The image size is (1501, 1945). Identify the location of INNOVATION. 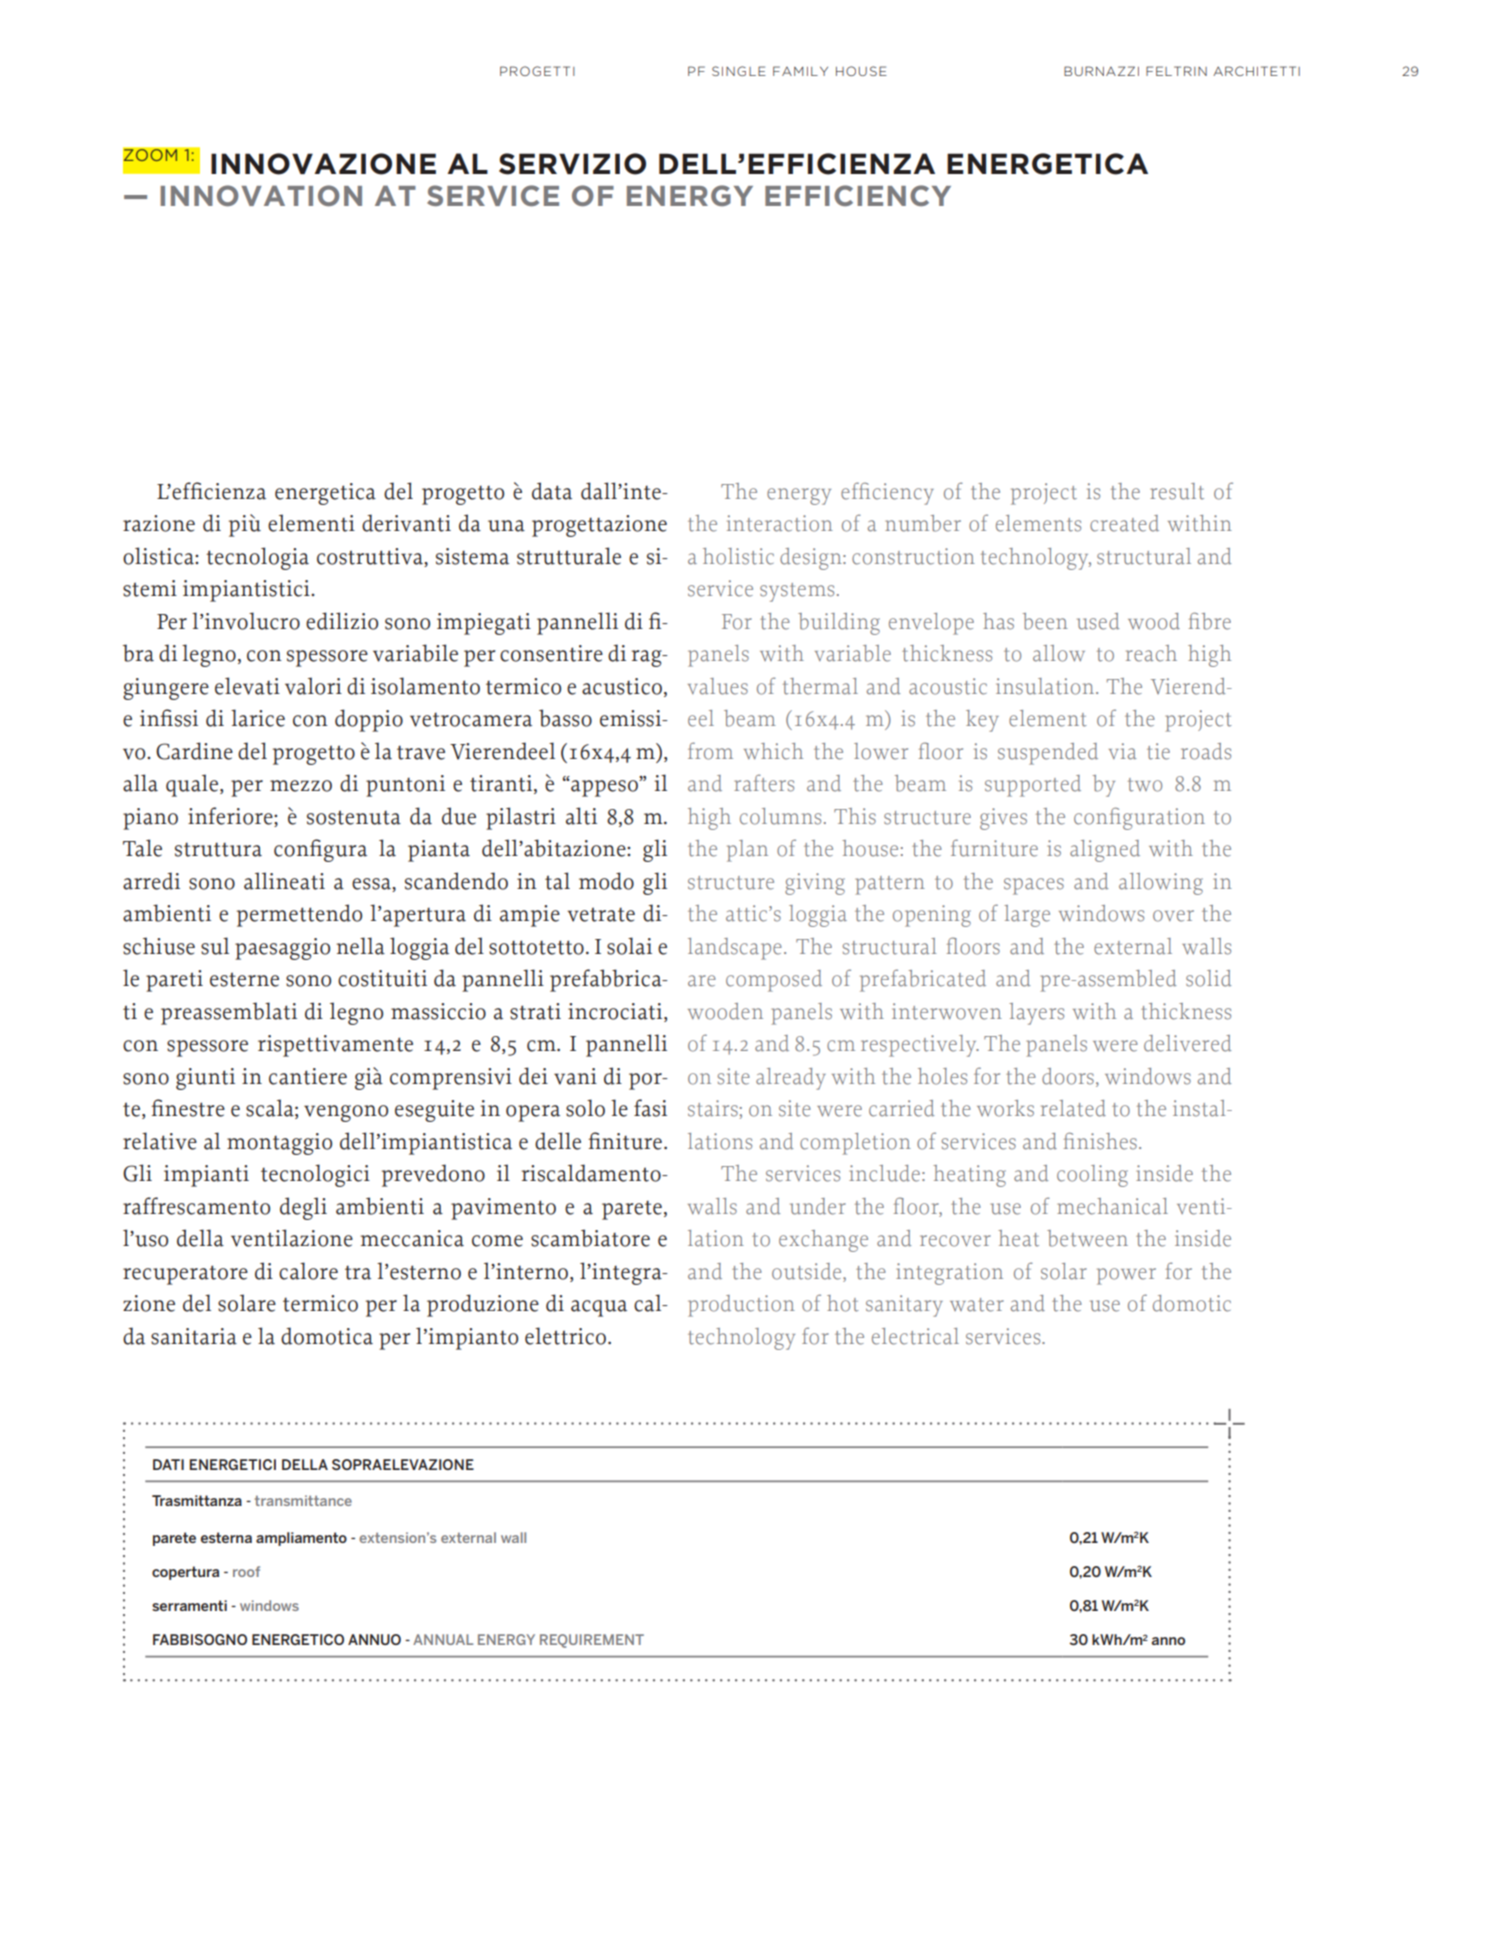
(261, 195).
